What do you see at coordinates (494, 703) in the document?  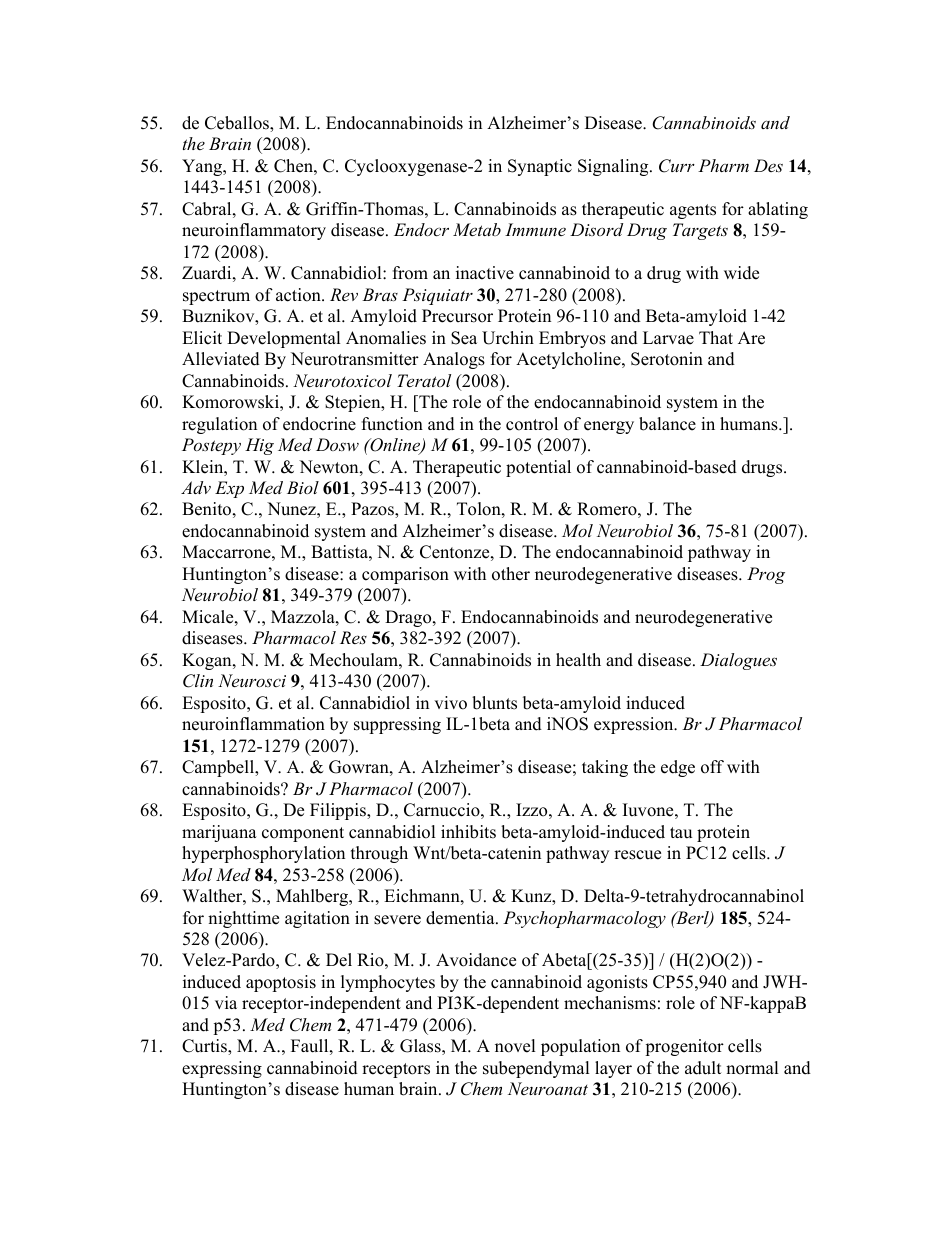 I see `blunts` at bounding box center [494, 703].
